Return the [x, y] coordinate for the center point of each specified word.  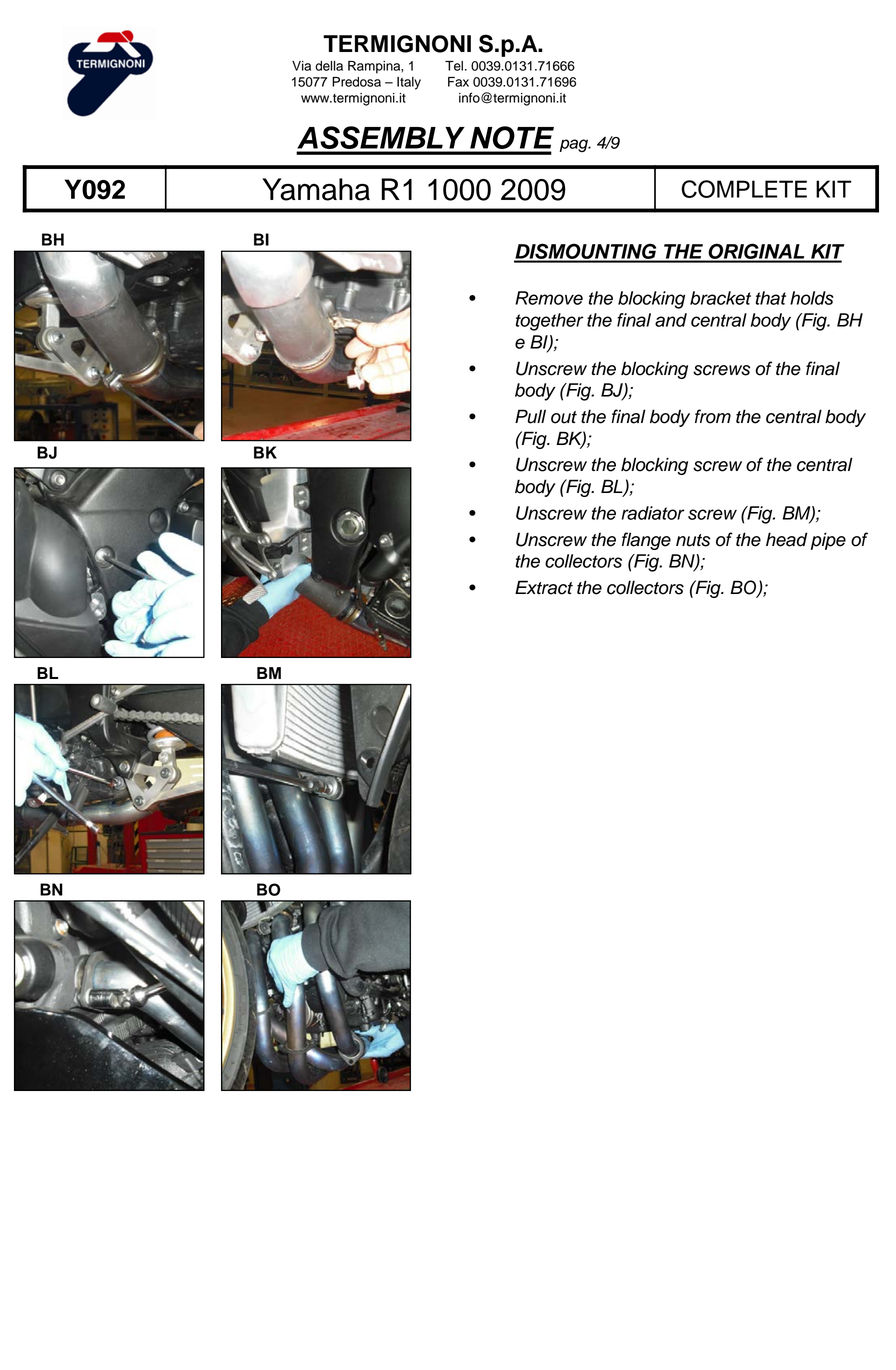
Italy [409, 83]
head [787, 539]
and [671, 320]
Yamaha [316, 189]
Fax [458, 82]
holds [812, 298]
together [550, 322]
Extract [544, 587]
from [713, 416]
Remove [549, 298]
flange [646, 541]
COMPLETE [744, 189]
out [564, 417]
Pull [530, 416]
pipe [828, 541]
